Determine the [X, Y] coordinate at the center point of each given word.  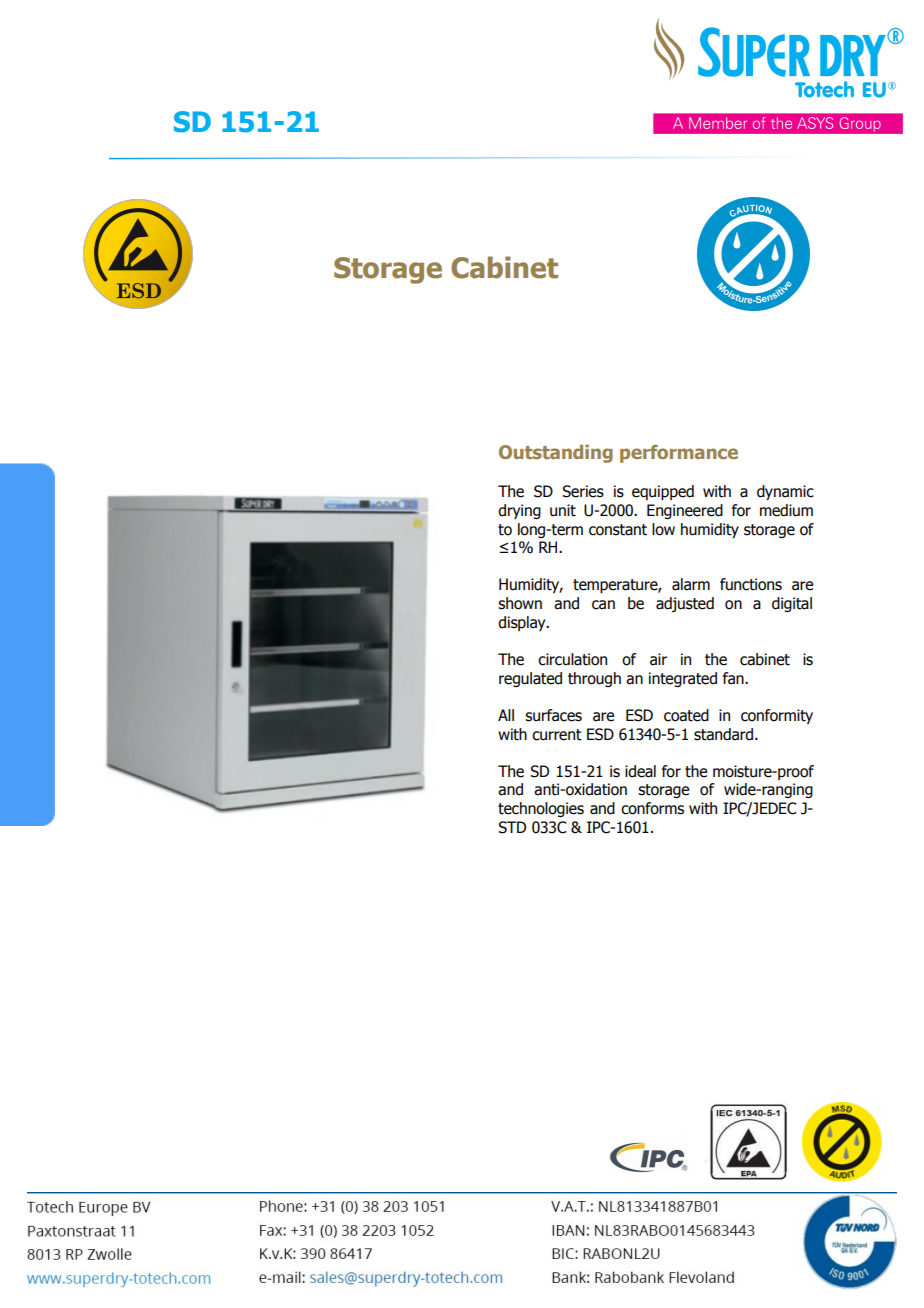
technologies [541, 809]
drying [519, 511]
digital [792, 604]
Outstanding [556, 454]
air [658, 659]
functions [751, 584]
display [523, 623]
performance [679, 454]
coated [686, 715]
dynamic [785, 492]
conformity [777, 716]
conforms [652, 808]
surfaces [553, 715]
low [663, 529]
